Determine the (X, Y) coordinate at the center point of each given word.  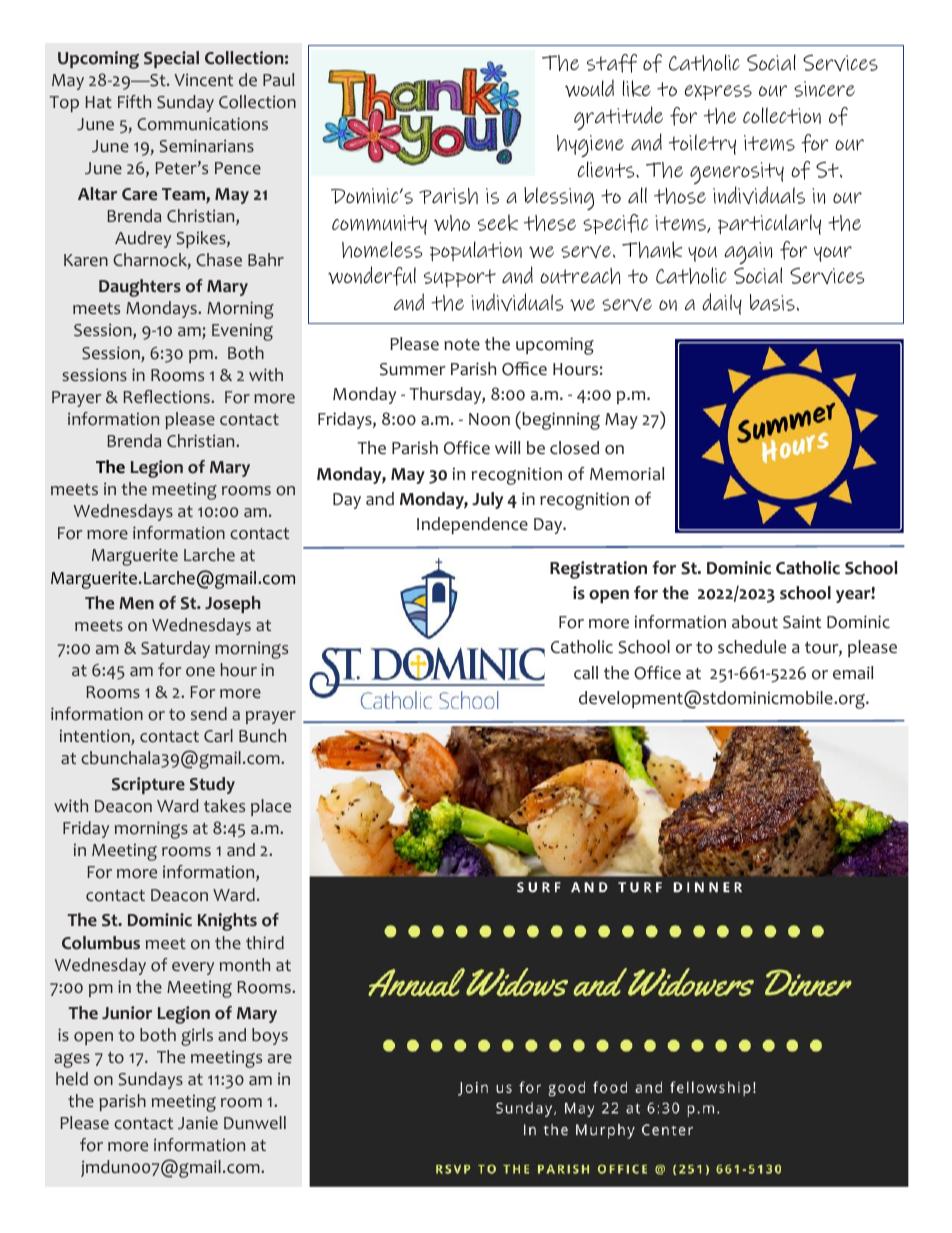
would (589, 88)
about (755, 622)
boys (270, 1036)
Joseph (232, 604)
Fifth (134, 101)
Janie (198, 1123)
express (718, 92)
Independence (472, 525)
